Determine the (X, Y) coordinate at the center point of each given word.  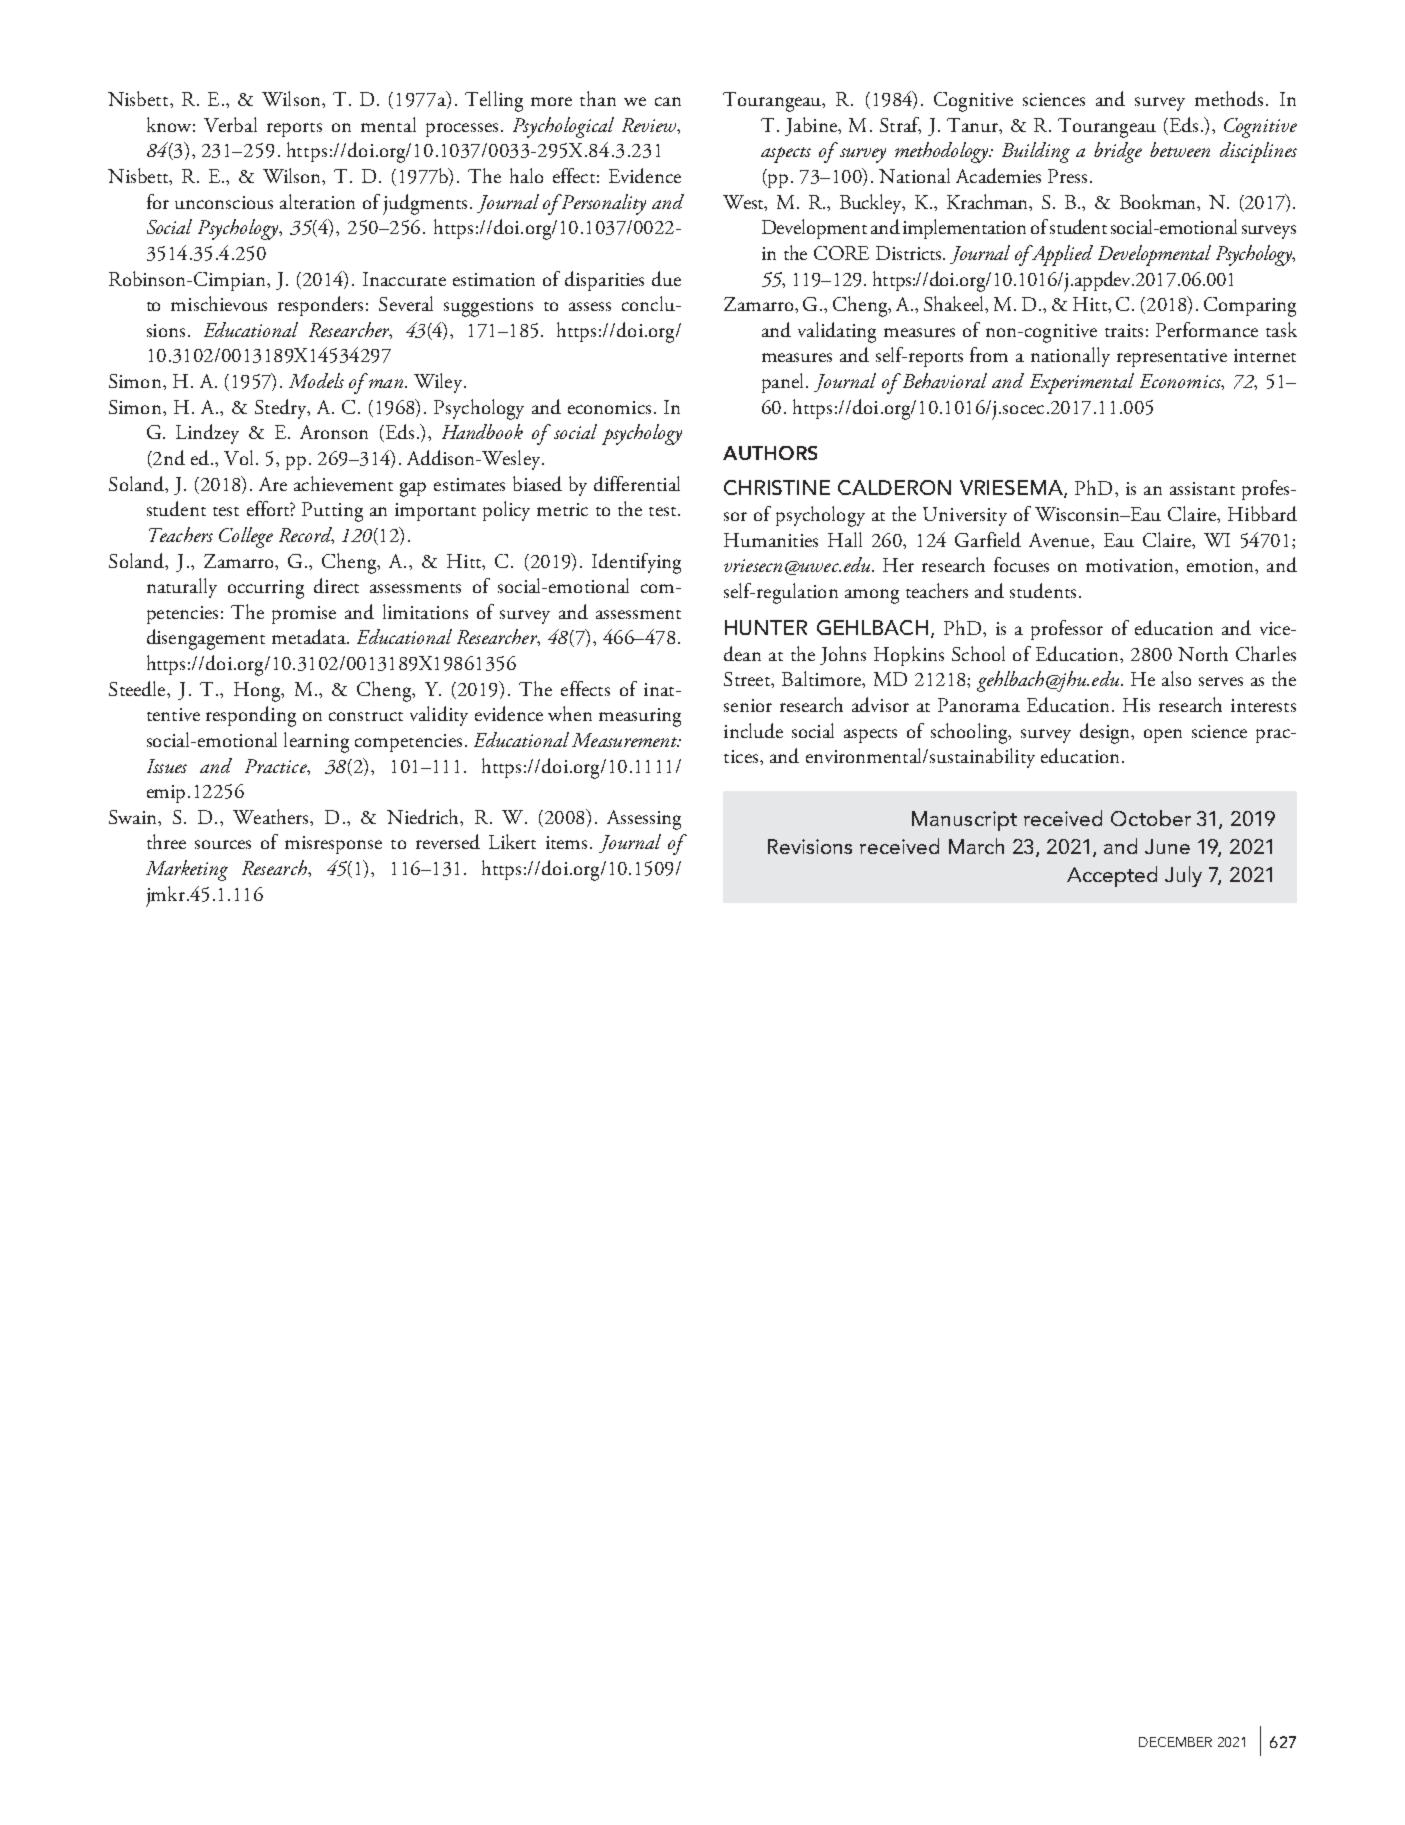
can (668, 101)
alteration (317, 201)
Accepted (1112, 876)
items (566, 842)
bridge (1118, 152)
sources (223, 844)
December (1175, 1742)
